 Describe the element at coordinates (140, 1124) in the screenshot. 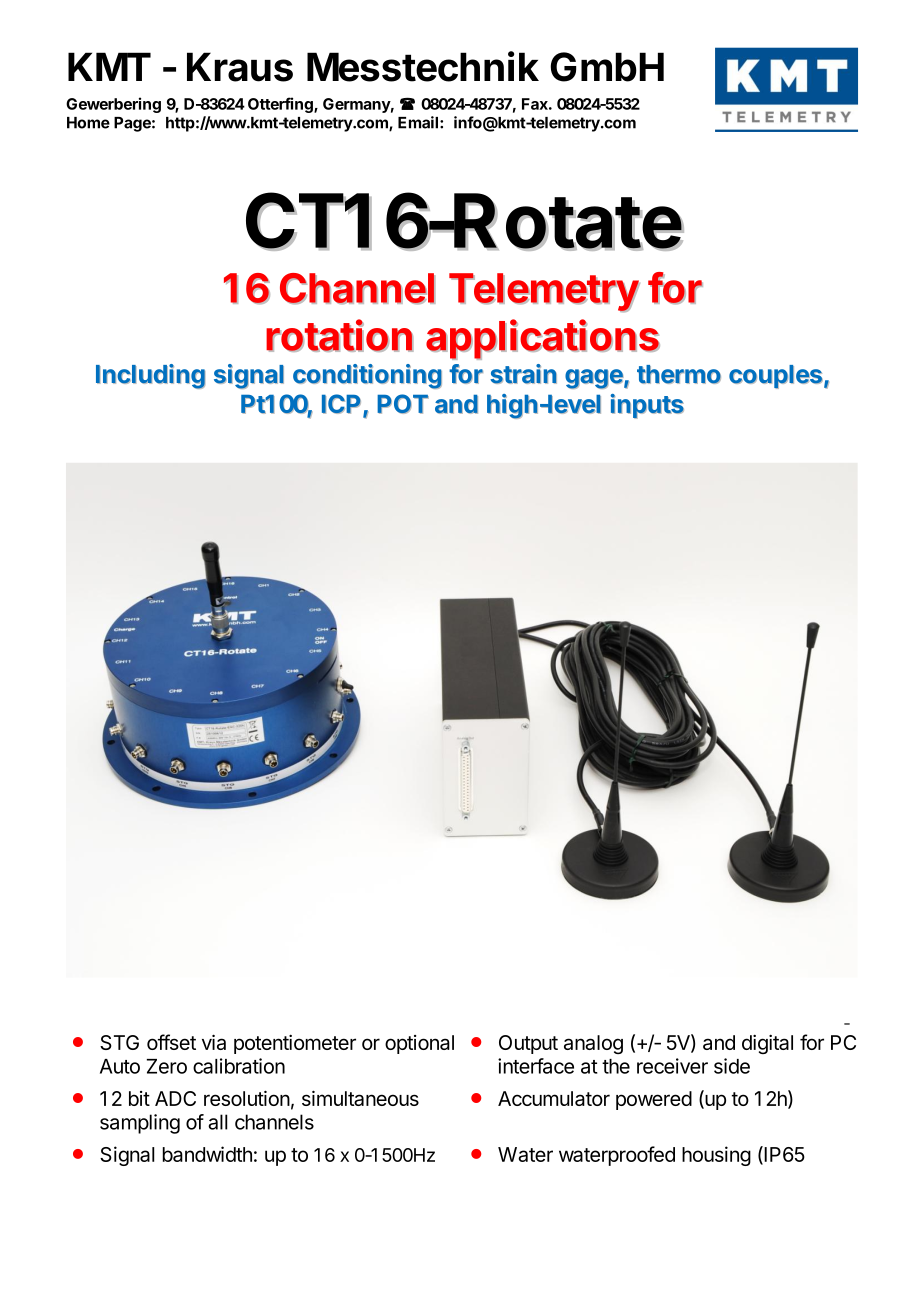

I see `sampling` at that location.
